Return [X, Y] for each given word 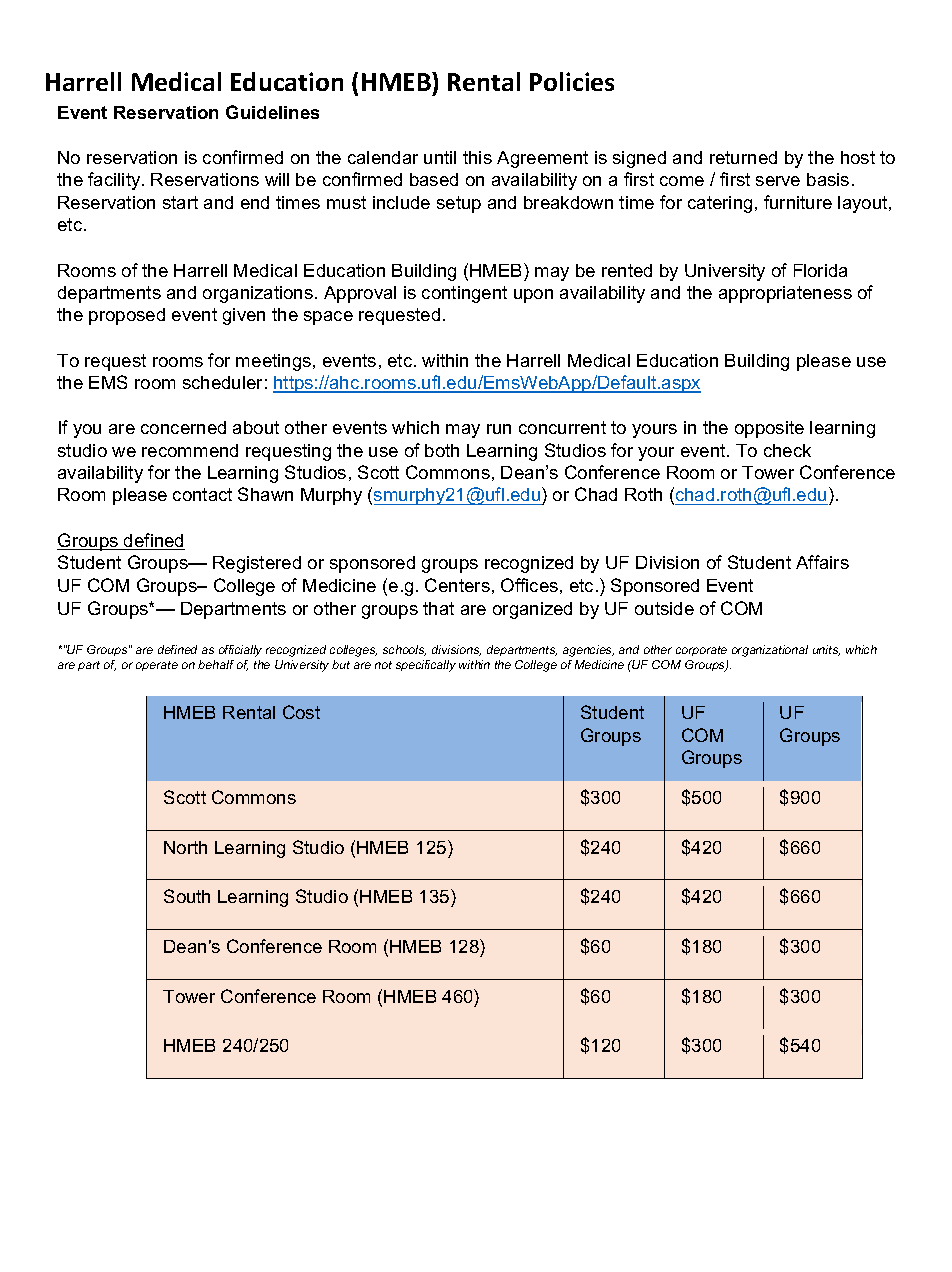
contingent [464, 294]
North [185, 847]
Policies [572, 81]
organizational [770, 651]
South [187, 896]
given [244, 316]
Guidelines [272, 112]
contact [202, 494]
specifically [426, 666]
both [442, 450]
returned [743, 157]
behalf [216, 664]
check [787, 450]
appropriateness [785, 294]
